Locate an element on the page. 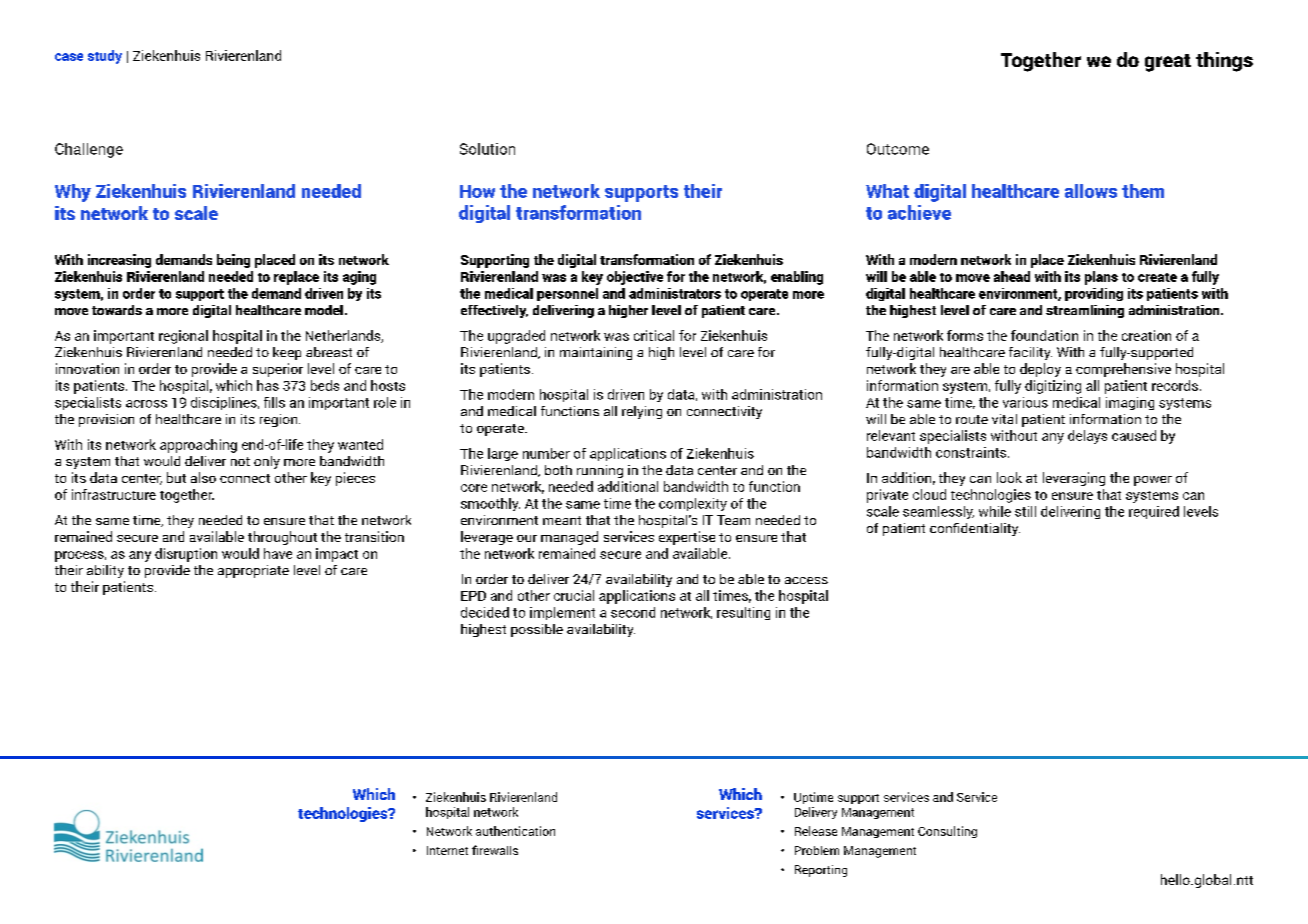 This document has width=1308, height=924. great is located at coordinates (1168, 63).
